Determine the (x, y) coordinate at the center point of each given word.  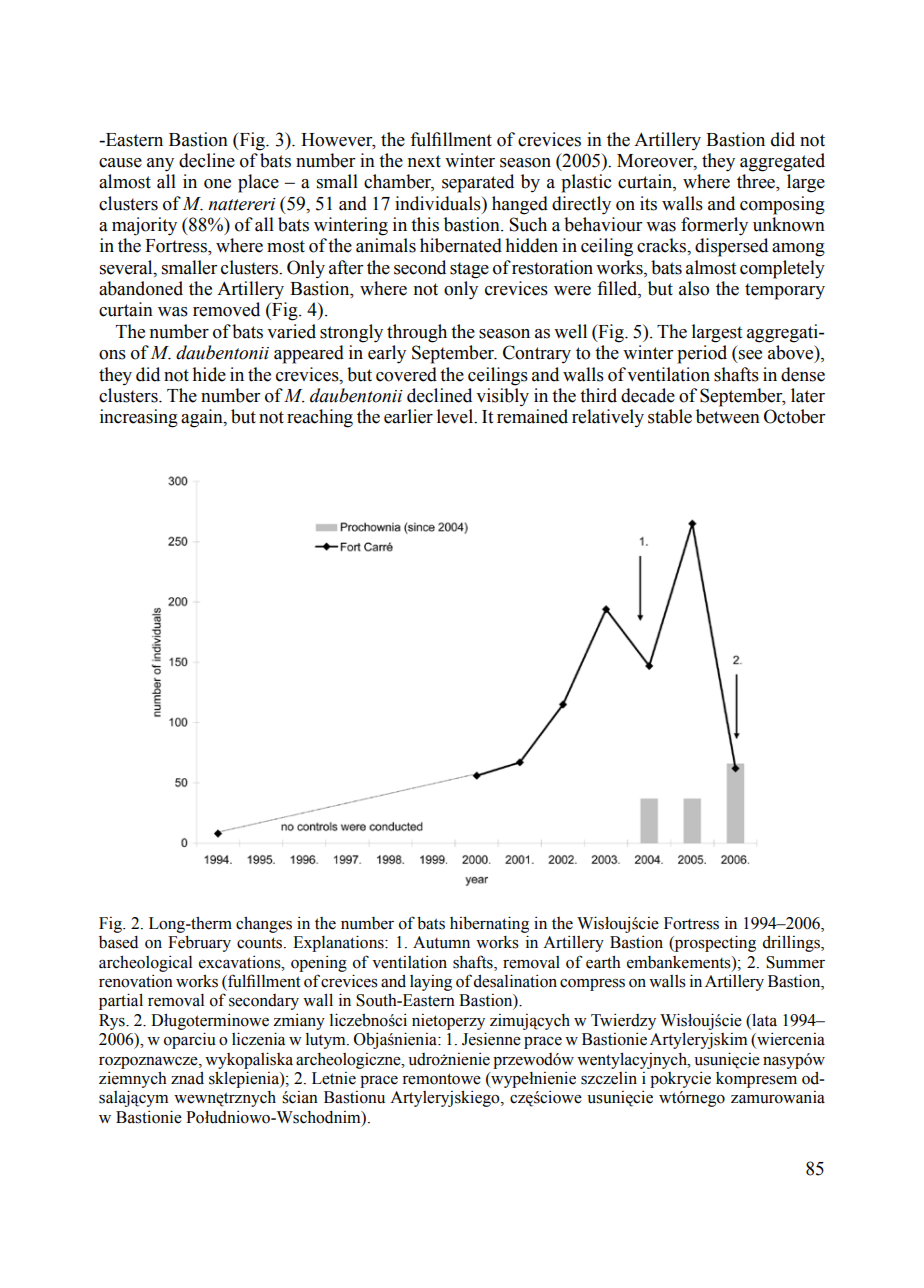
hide (209, 374)
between (728, 416)
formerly (714, 226)
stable (670, 416)
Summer (795, 962)
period (702, 354)
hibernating (489, 924)
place (258, 183)
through (417, 333)
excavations (241, 962)
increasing (139, 418)
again (203, 418)
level (456, 416)
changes (264, 924)
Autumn (441, 942)
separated (478, 183)
